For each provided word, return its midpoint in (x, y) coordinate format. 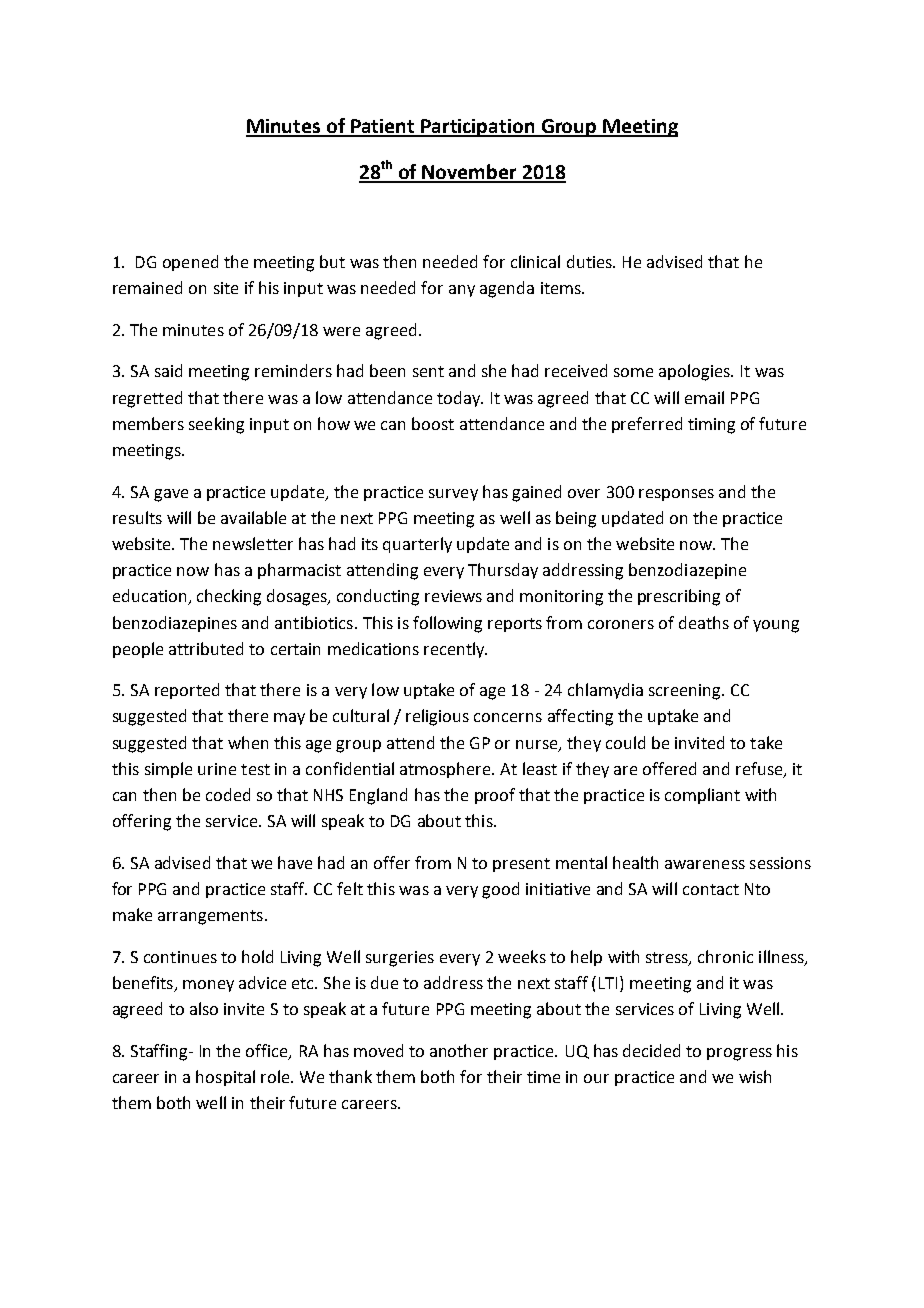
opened (190, 263)
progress (739, 1054)
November (469, 173)
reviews (453, 596)
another (459, 1050)
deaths (704, 622)
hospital (225, 1078)
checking (229, 597)
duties (590, 261)
